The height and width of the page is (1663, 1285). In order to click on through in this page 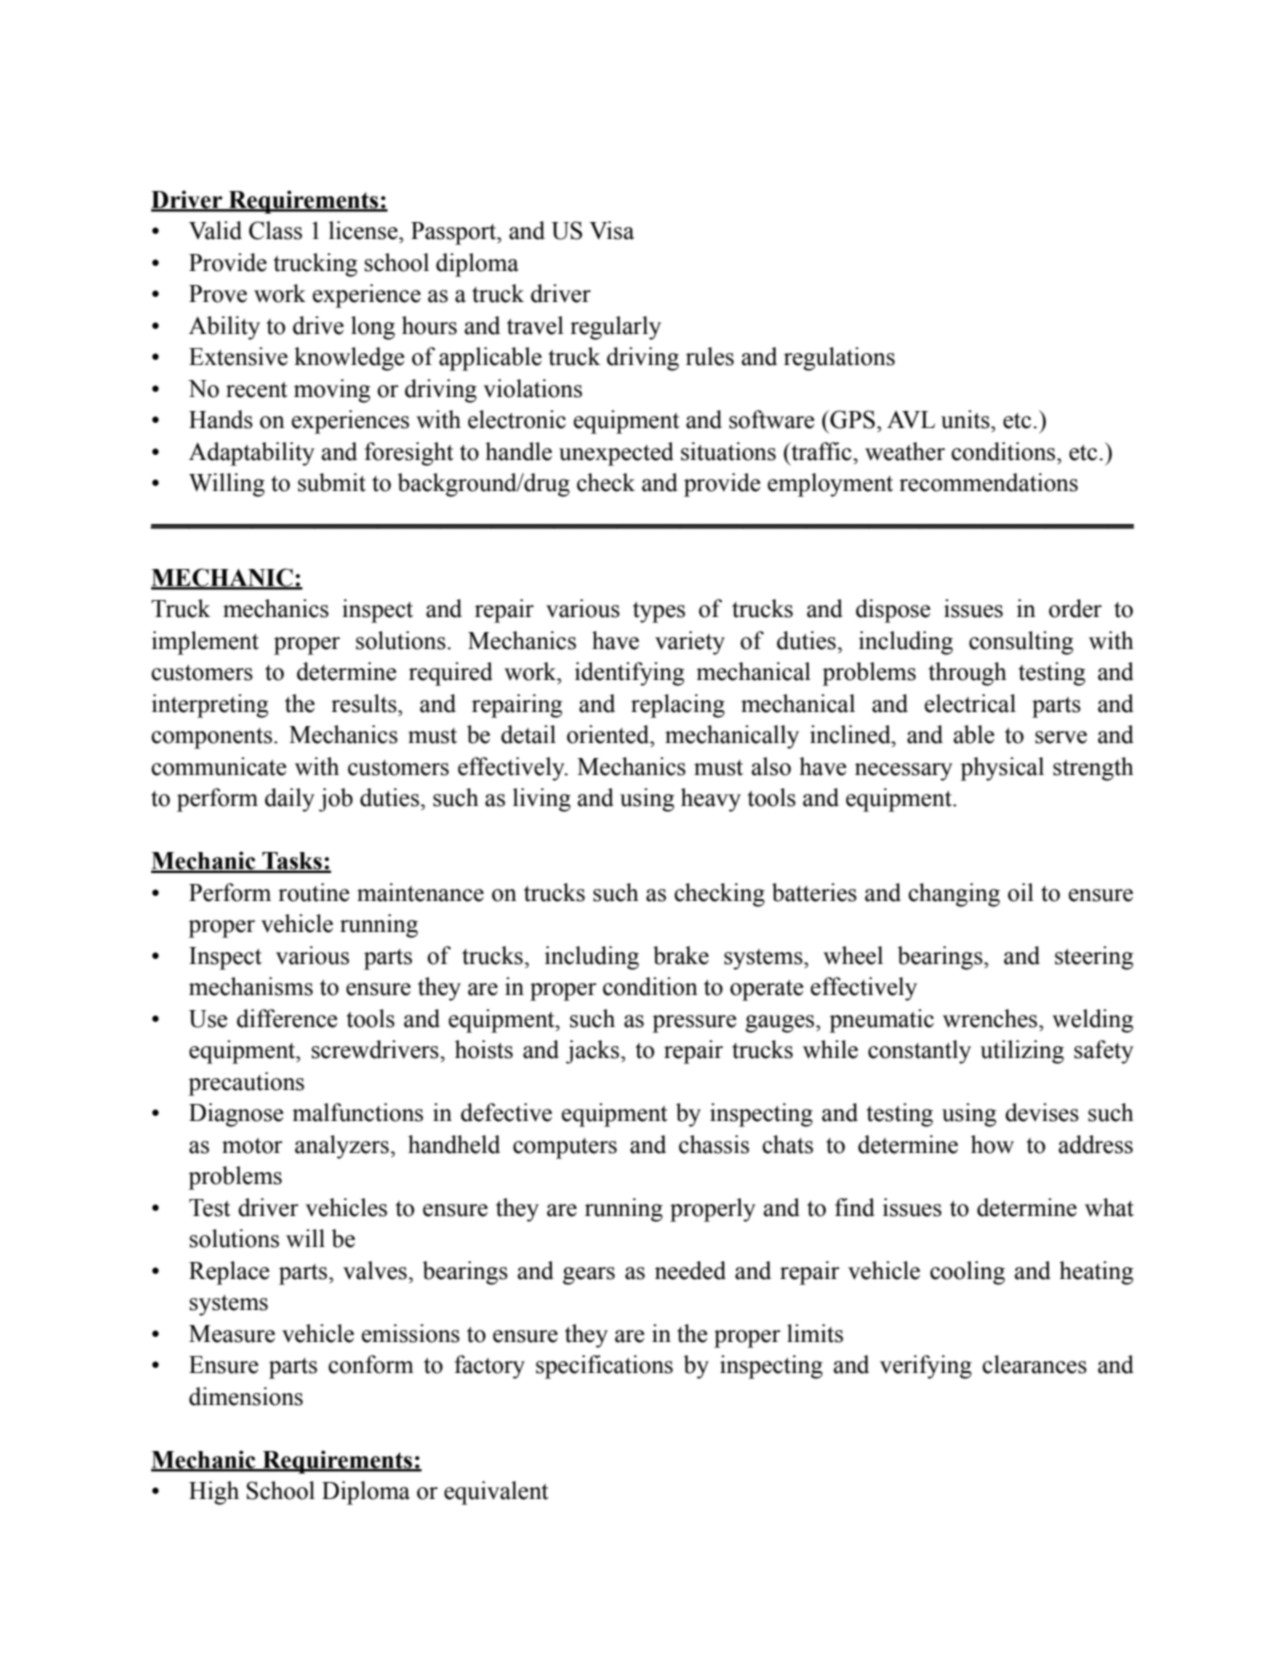, I will do `click(968, 674)`.
